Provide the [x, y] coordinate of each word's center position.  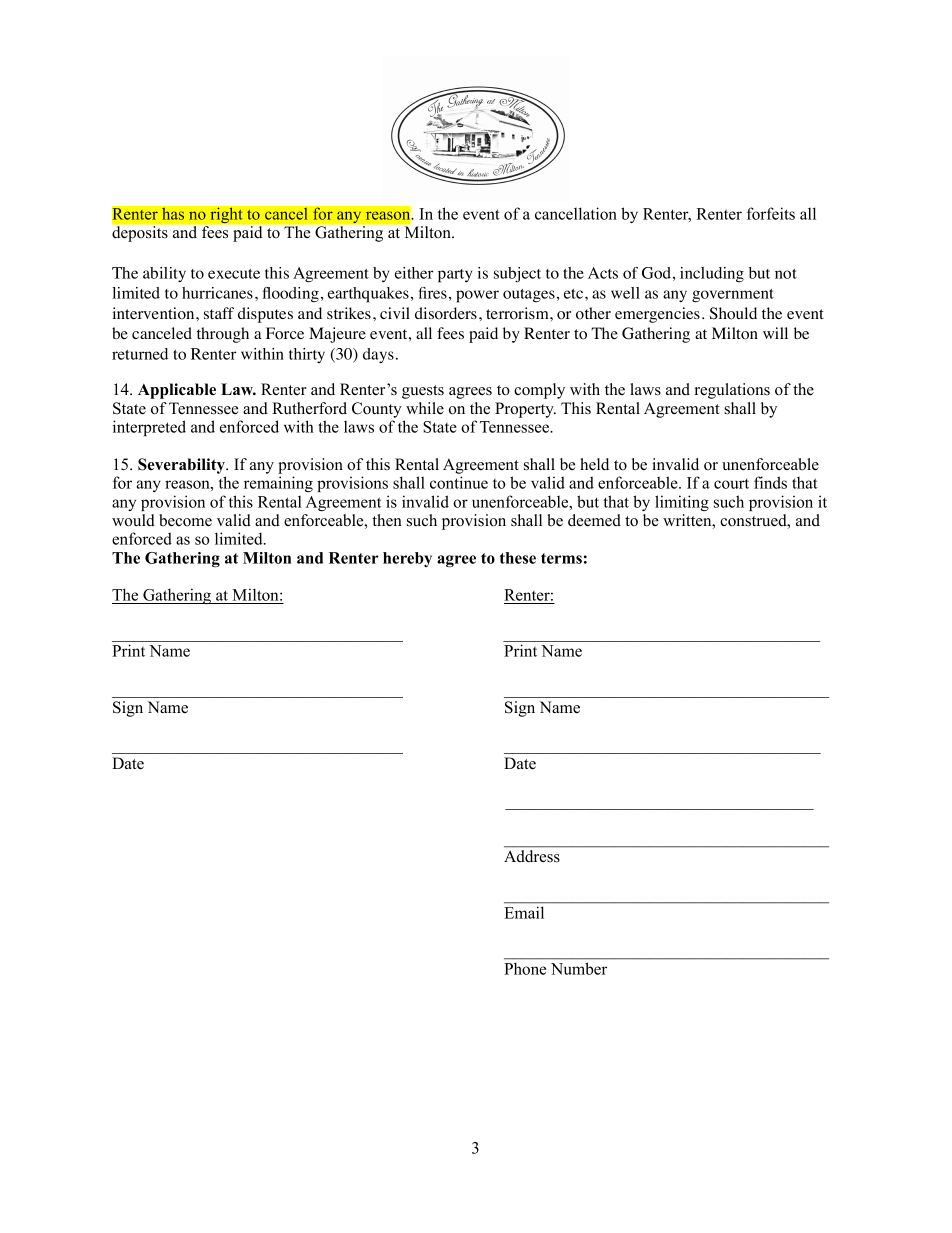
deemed [594, 520]
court [731, 484]
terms [561, 558]
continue [459, 482]
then [387, 520]
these [517, 558]
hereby [407, 559]
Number [579, 968]
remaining [278, 484]
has [173, 213]
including [712, 275]
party [455, 276]
